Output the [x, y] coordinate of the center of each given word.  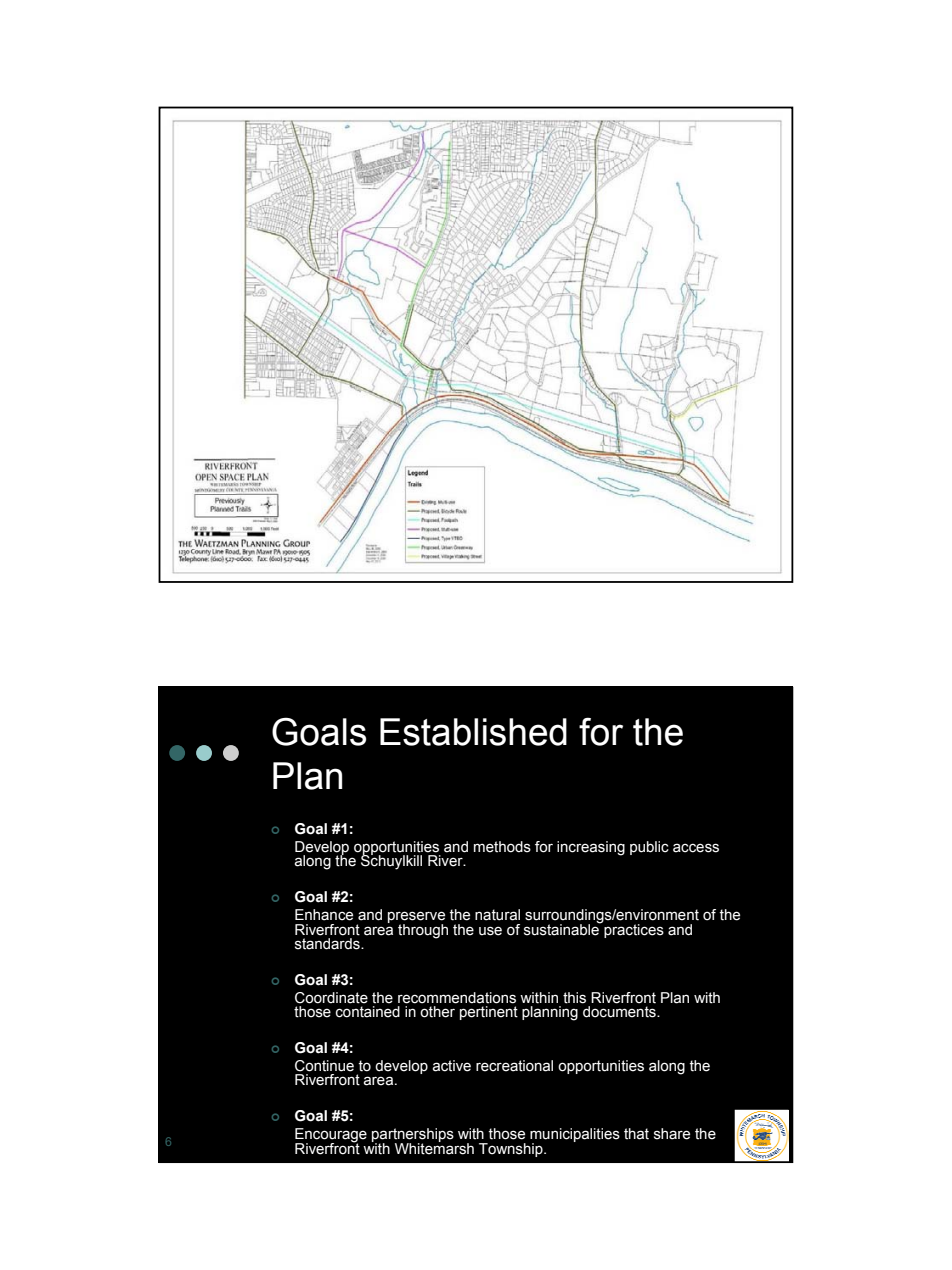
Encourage [331, 1136]
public [649, 848]
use [490, 931]
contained [368, 1012]
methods [502, 847]
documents [620, 1012]
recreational [514, 1066]
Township [512, 1150]
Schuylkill [391, 861]
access [696, 848]
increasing [591, 848]
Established [473, 732]
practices [633, 929]
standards [328, 944]
